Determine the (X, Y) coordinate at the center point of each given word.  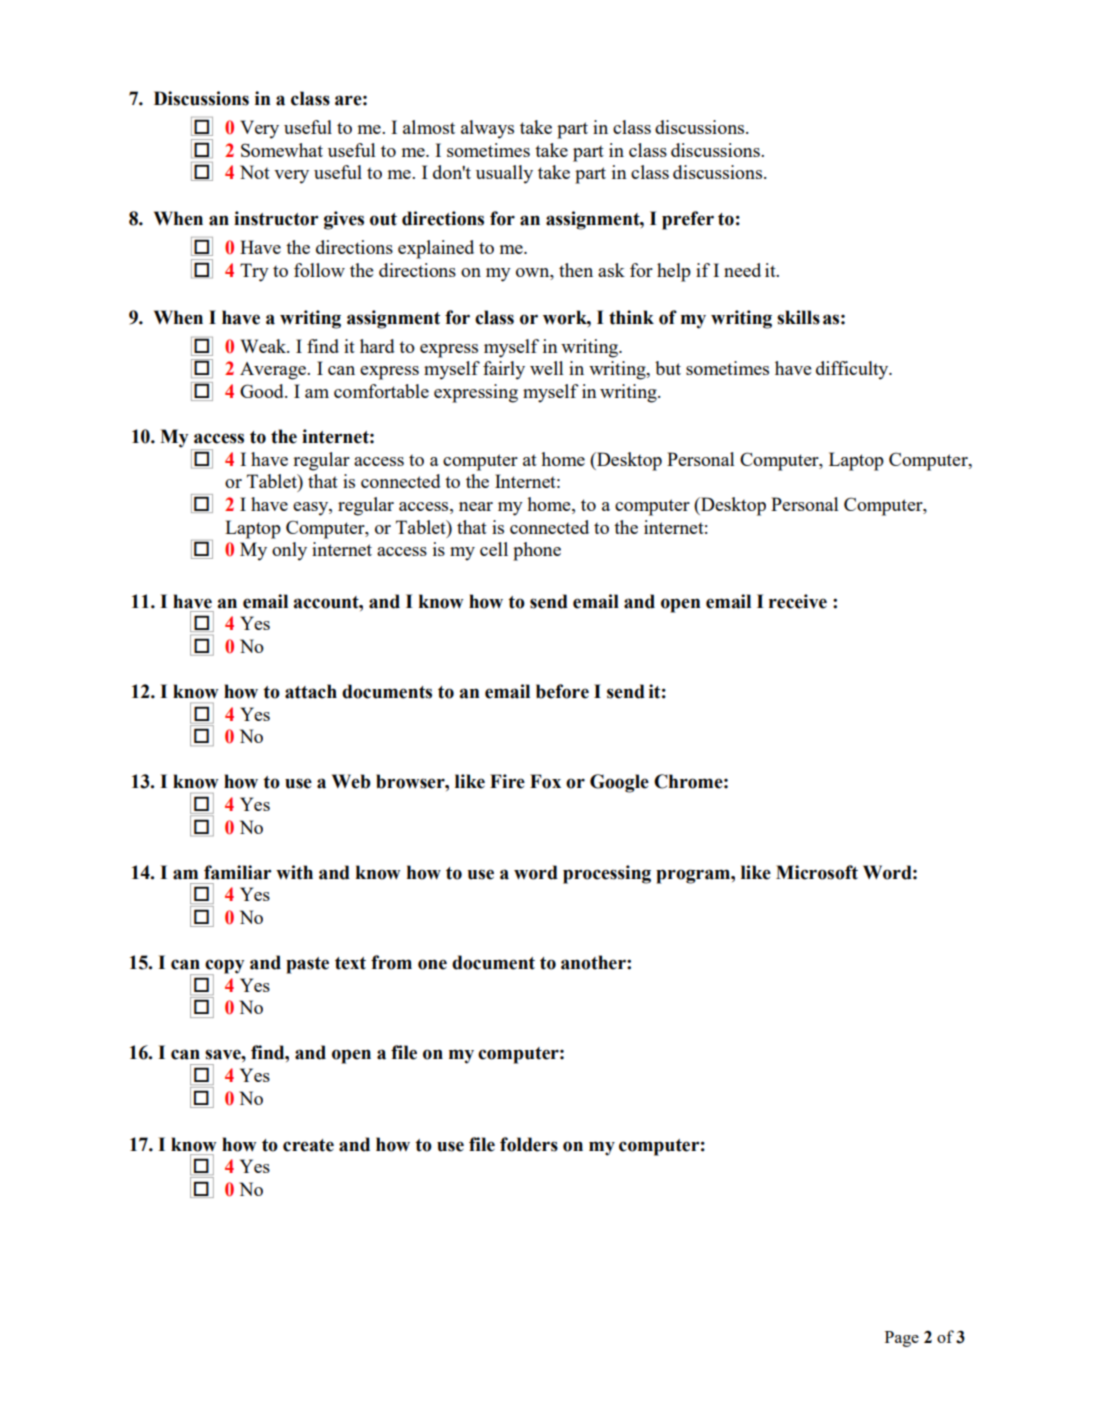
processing (607, 874)
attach (311, 691)
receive (798, 601)
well (547, 368)
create (308, 1145)
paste (307, 965)
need (742, 270)
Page (902, 1339)
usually (504, 174)
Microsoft (817, 872)
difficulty (853, 370)
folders (529, 1144)
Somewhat (282, 150)
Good (263, 391)
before (562, 691)
